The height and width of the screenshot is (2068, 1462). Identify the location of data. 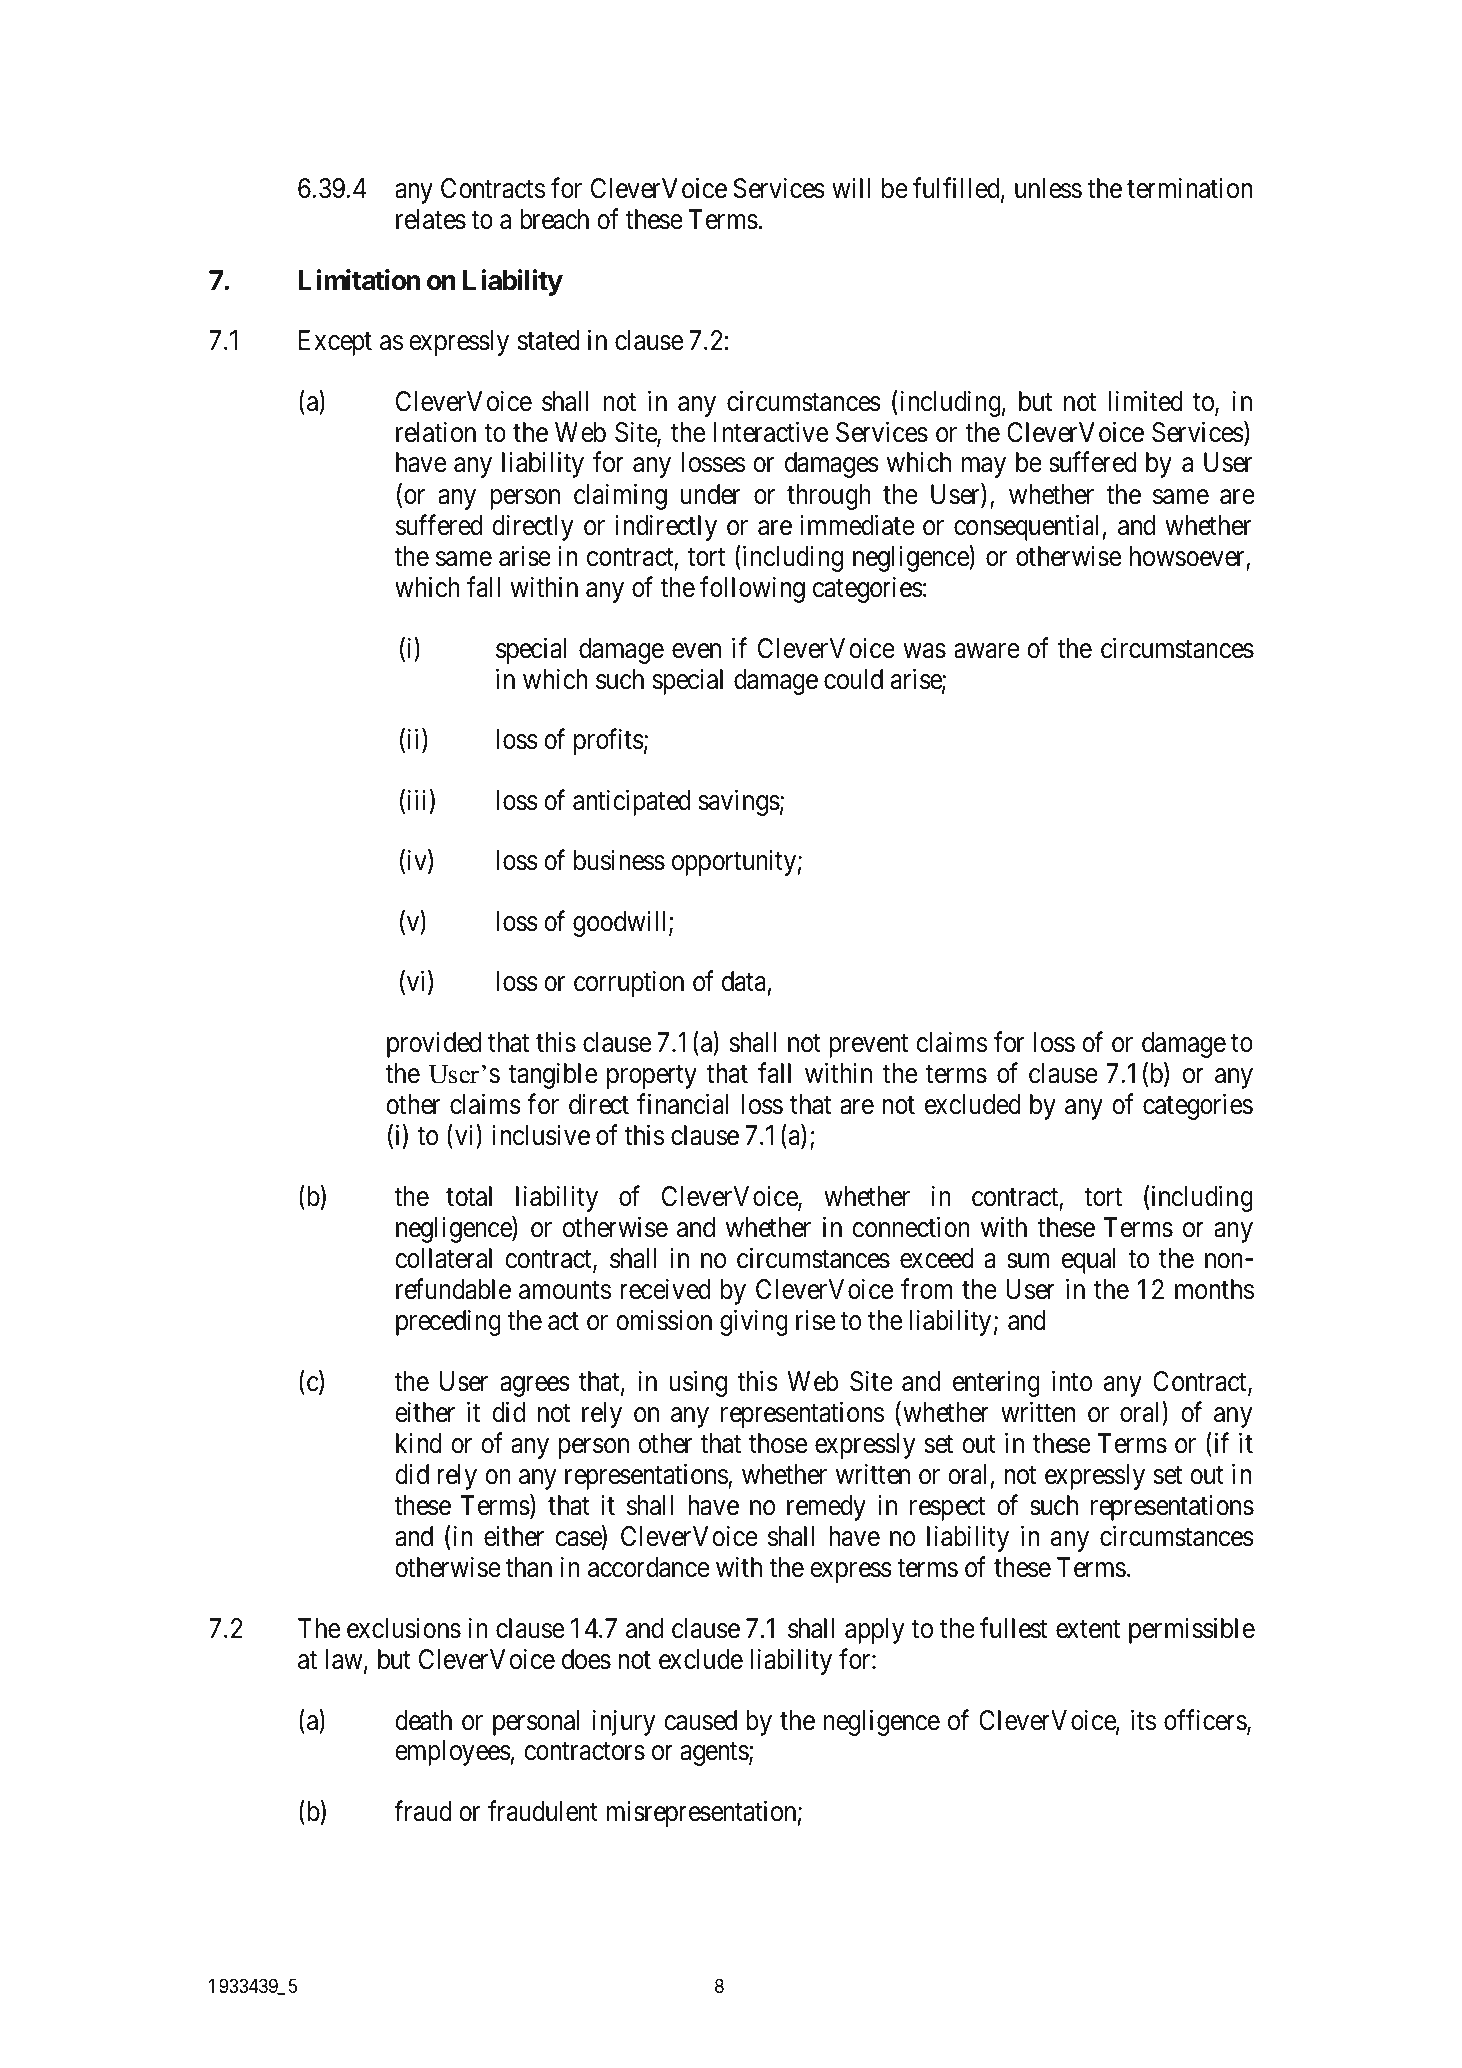
(744, 981).
